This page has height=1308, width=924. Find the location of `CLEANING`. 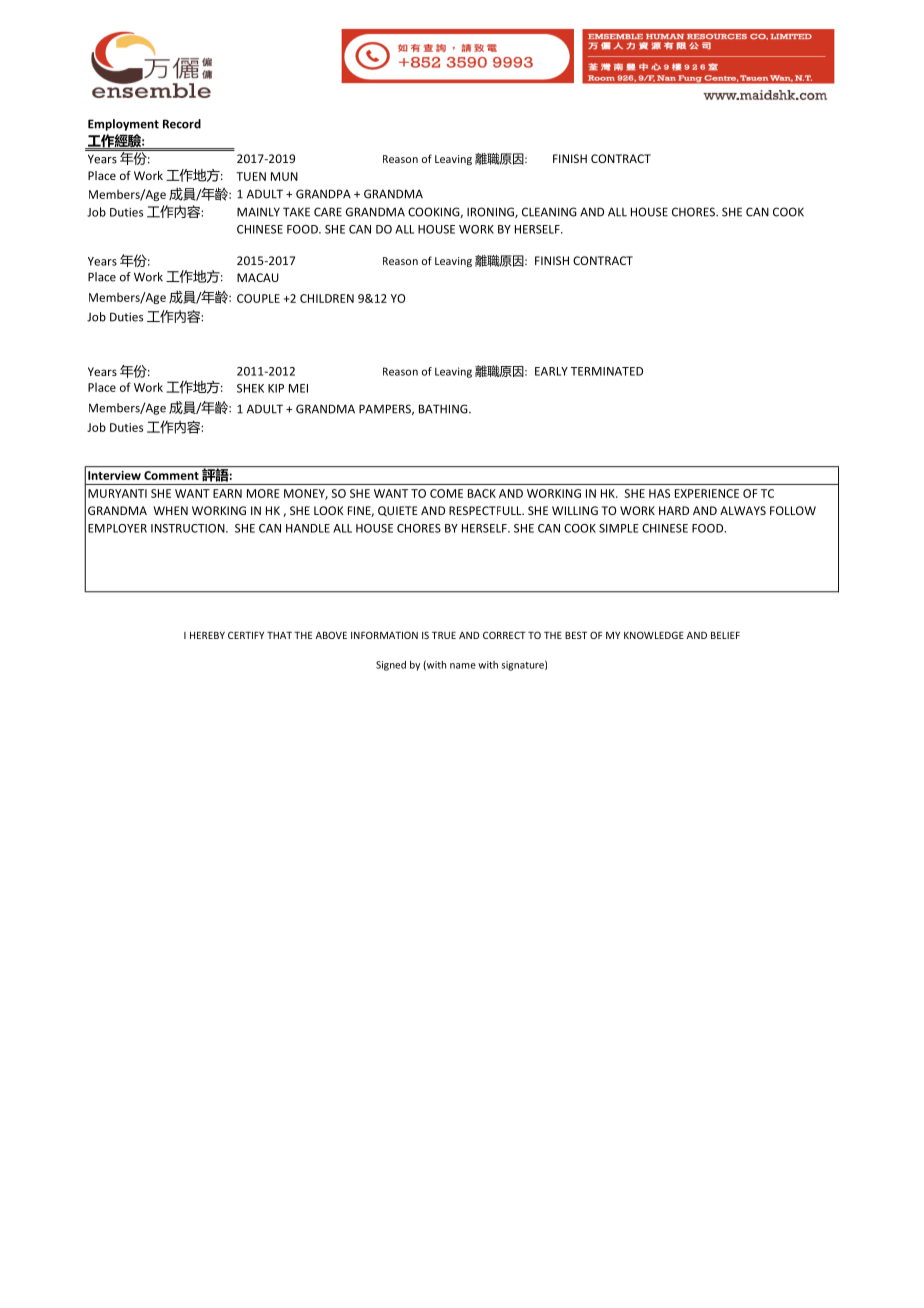

CLEANING is located at coordinates (549, 212).
